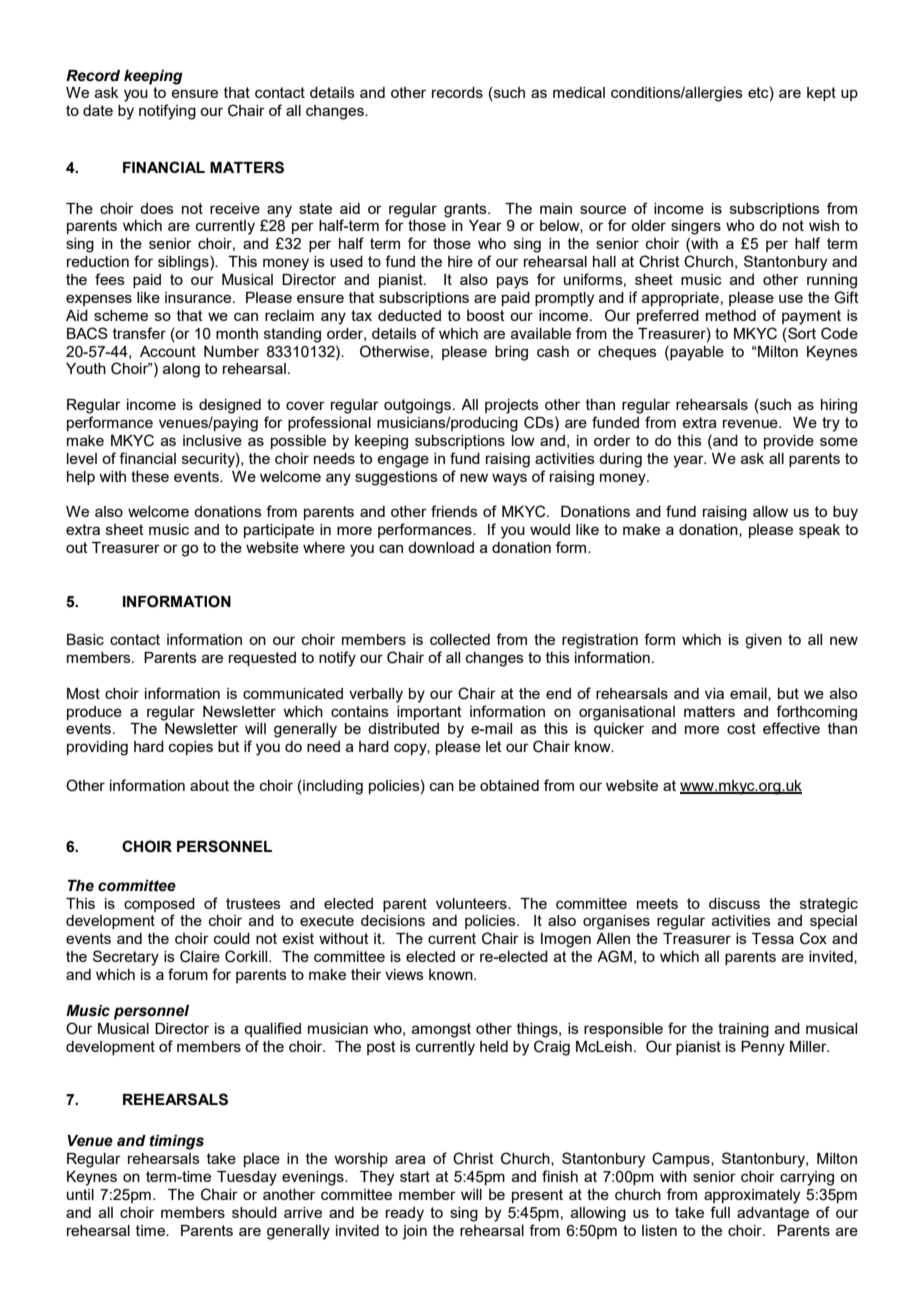  I want to click on obtained, so click(509, 785).
